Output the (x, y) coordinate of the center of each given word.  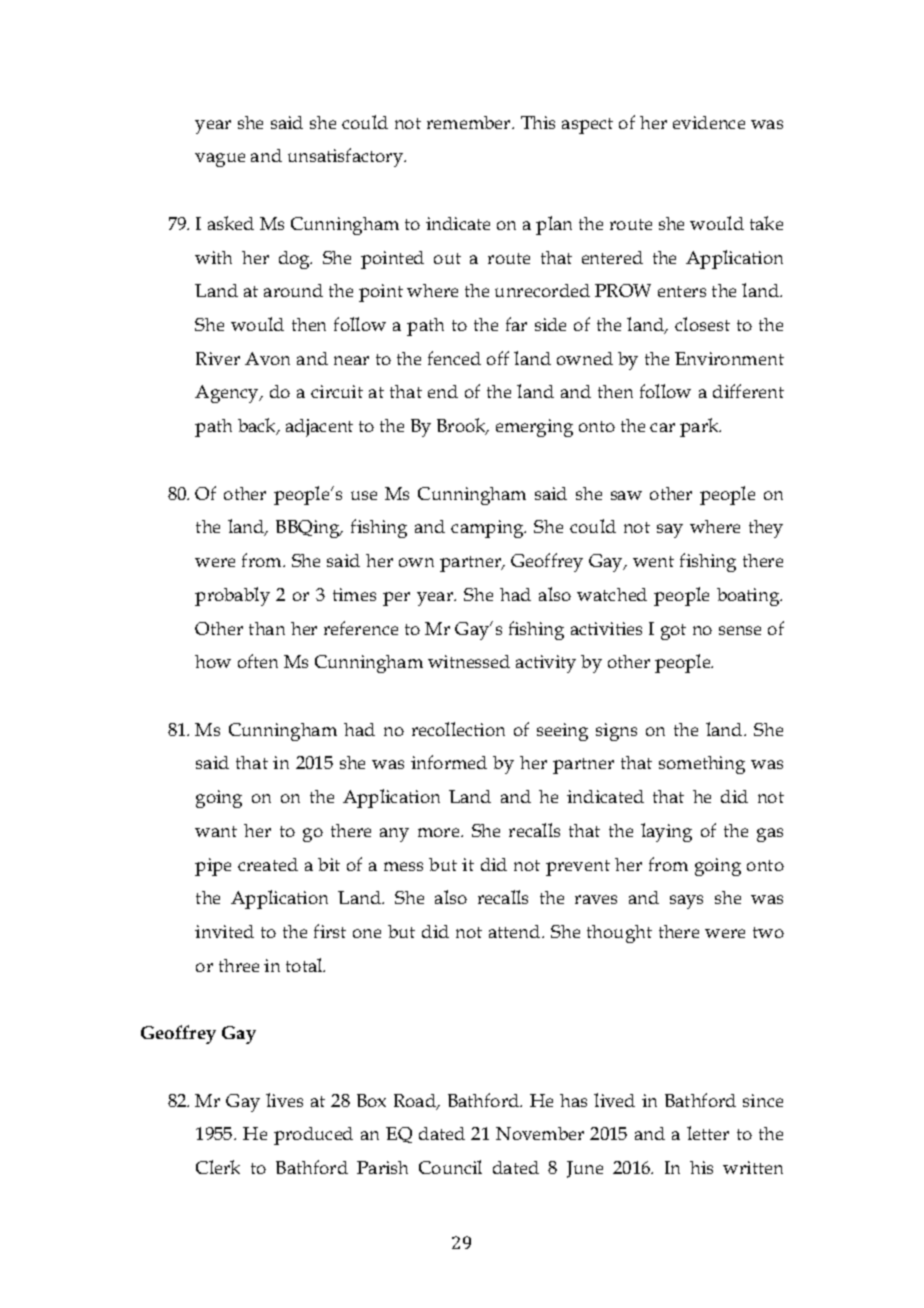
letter (708, 1133)
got (673, 632)
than (267, 628)
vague (220, 160)
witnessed (469, 661)
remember (470, 122)
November (540, 1133)
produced (313, 1136)
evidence (709, 122)
